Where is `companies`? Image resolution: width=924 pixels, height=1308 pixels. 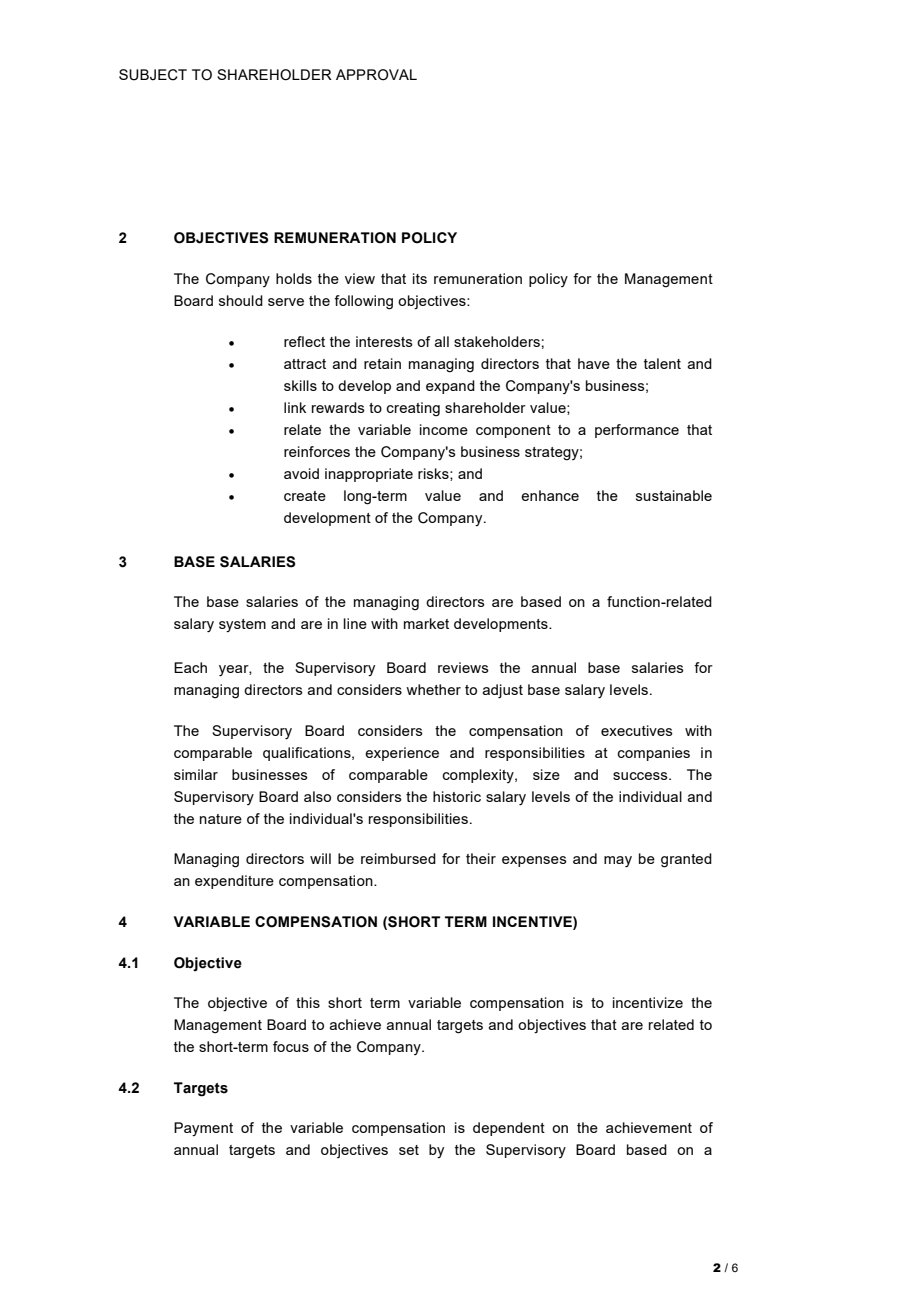 companies is located at coordinates (654, 754).
